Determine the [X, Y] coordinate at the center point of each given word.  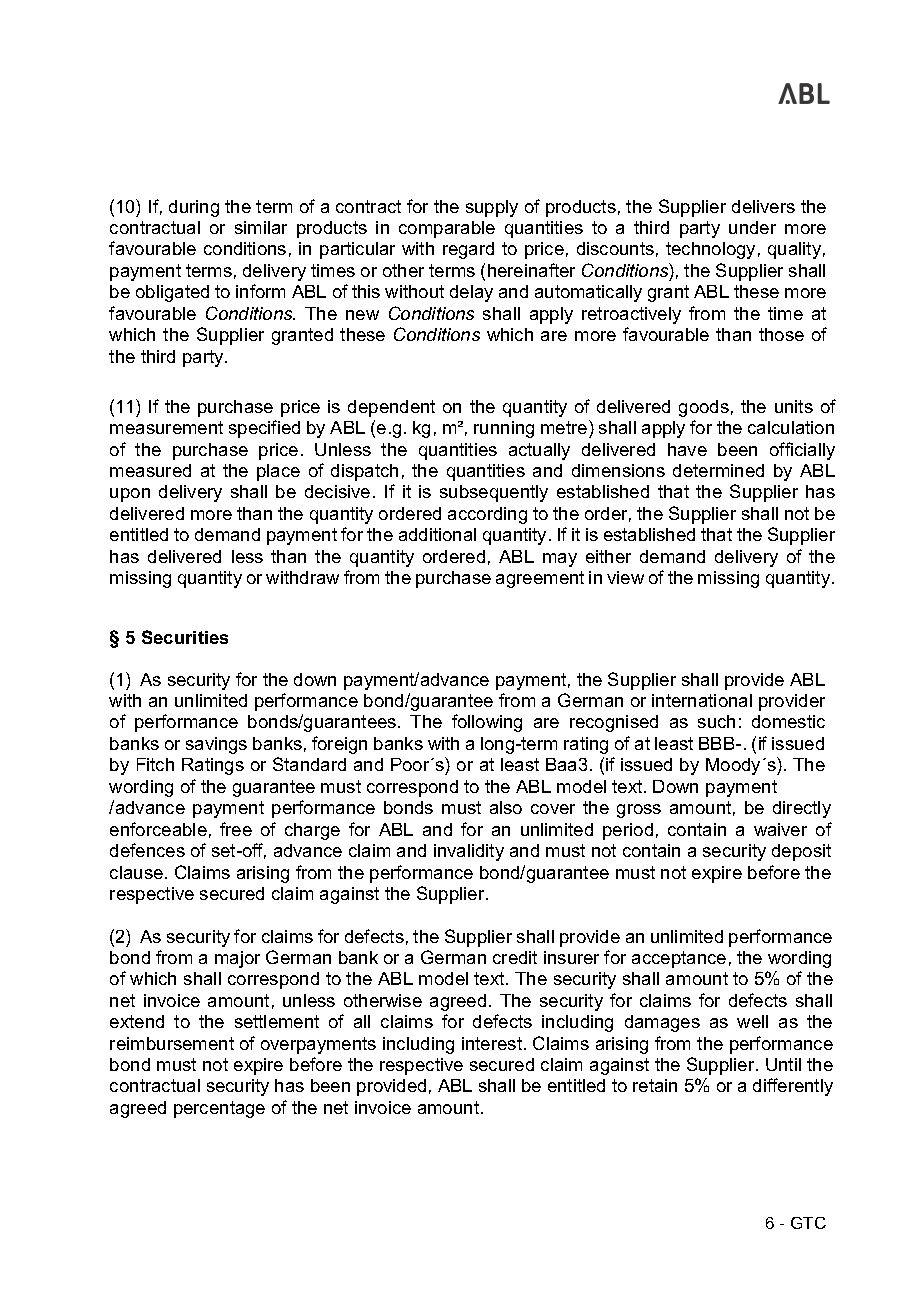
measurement [166, 427]
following [487, 723]
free [236, 829]
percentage [219, 1109]
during [194, 208]
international [702, 700]
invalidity [469, 852]
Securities [185, 637]
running [504, 429]
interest [493, 1043]
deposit [801, 852]
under [752, 227]
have [687, 449]
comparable [447, 229]
